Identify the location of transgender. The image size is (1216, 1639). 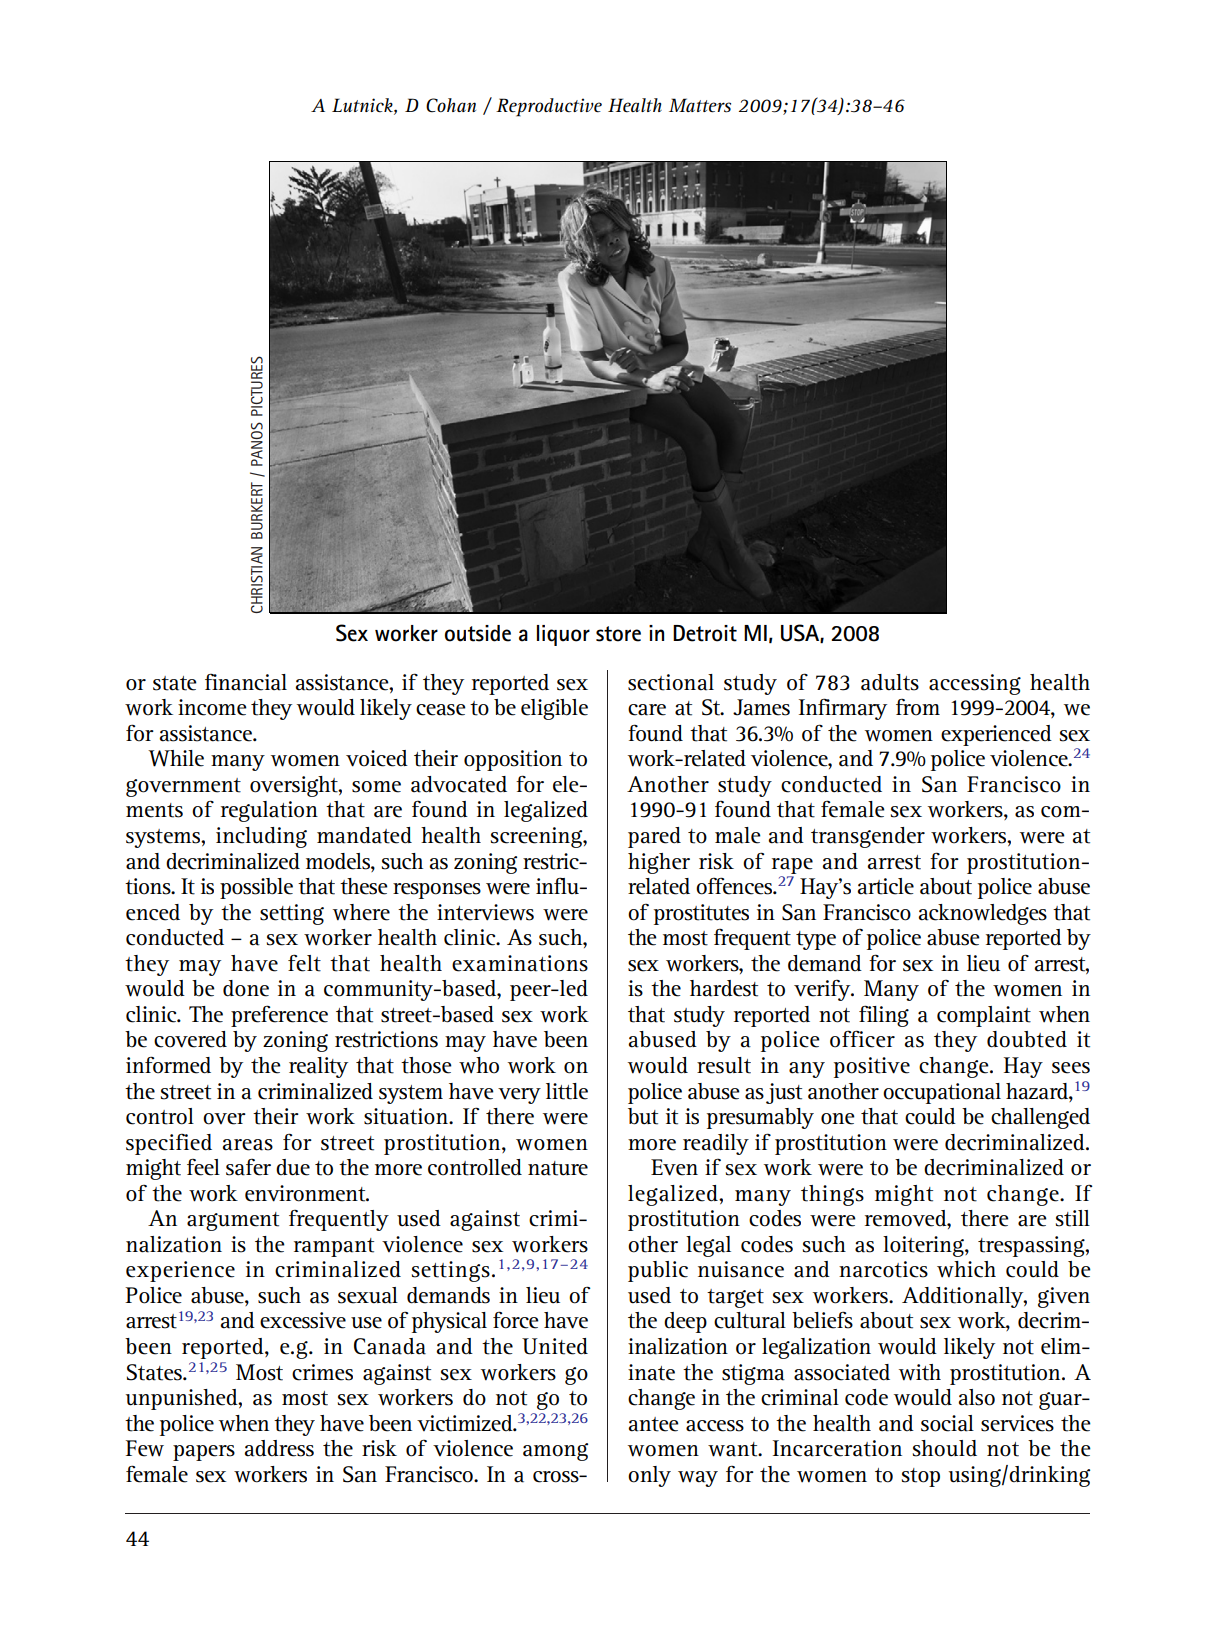
(868, 837).
